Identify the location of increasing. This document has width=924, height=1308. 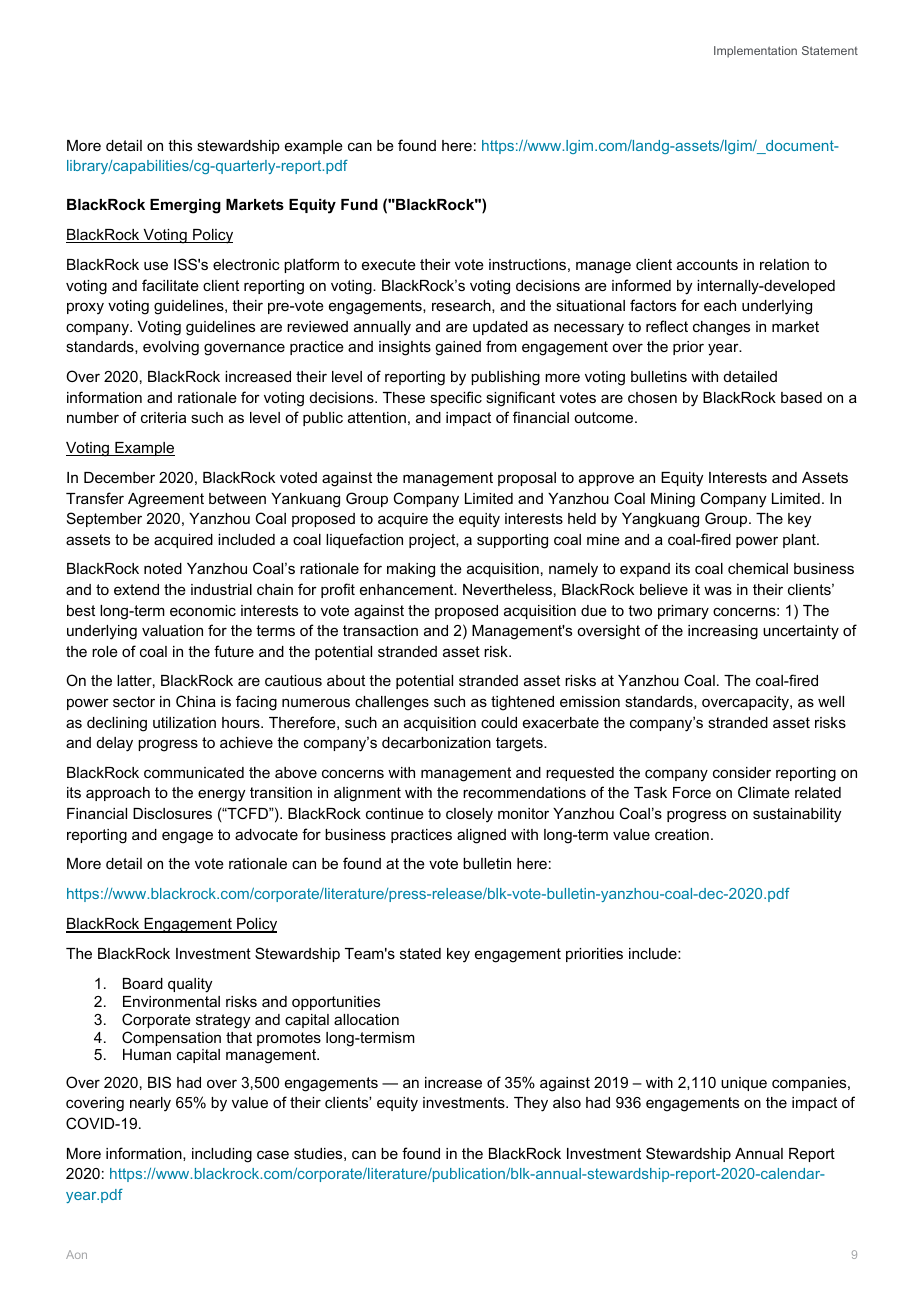
(723, 632).
